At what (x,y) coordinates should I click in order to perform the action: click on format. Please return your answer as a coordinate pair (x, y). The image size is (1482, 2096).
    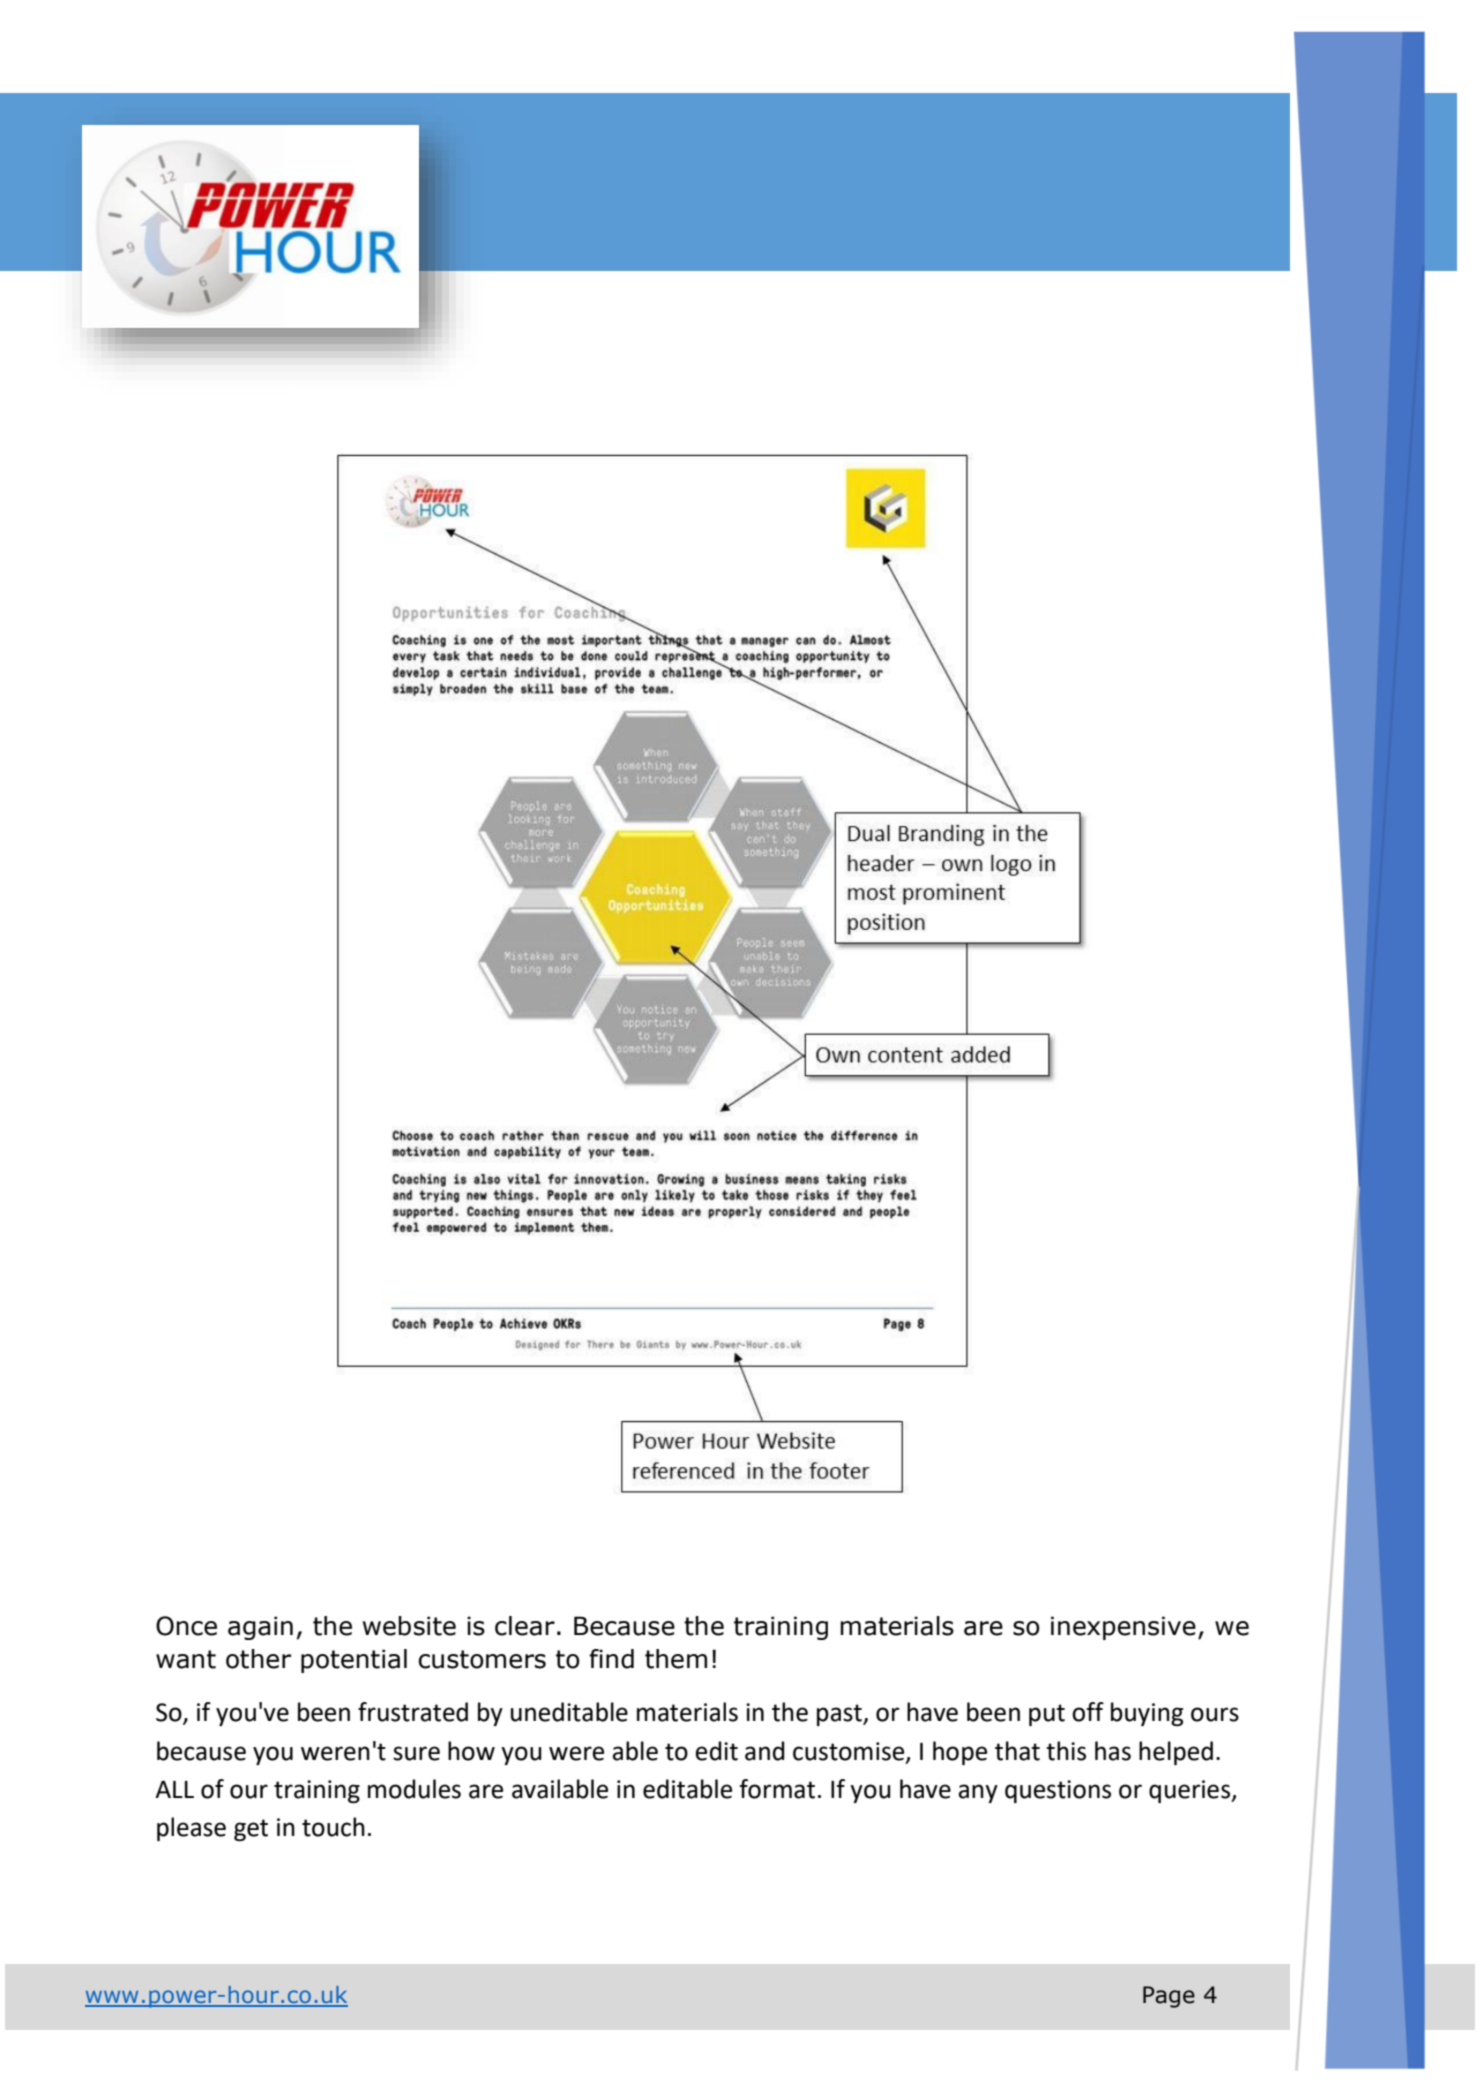
    Looking at the image, I should click on (777, 1789).
